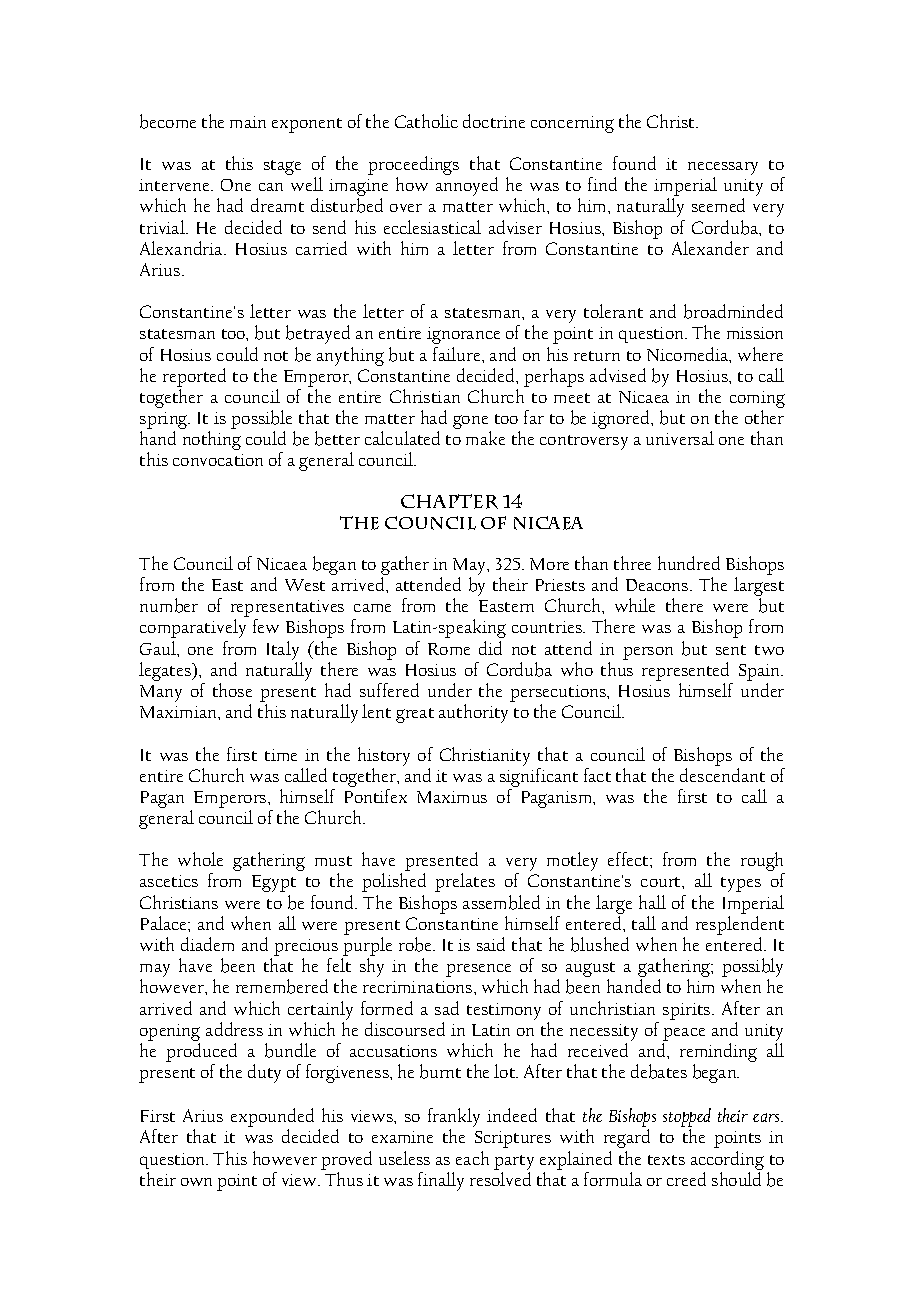 The image size is (924, 1308). What do you see at coordinates (740, 927) in the screenshot?
I see `resplendent` at bounding box center [740, 927].
